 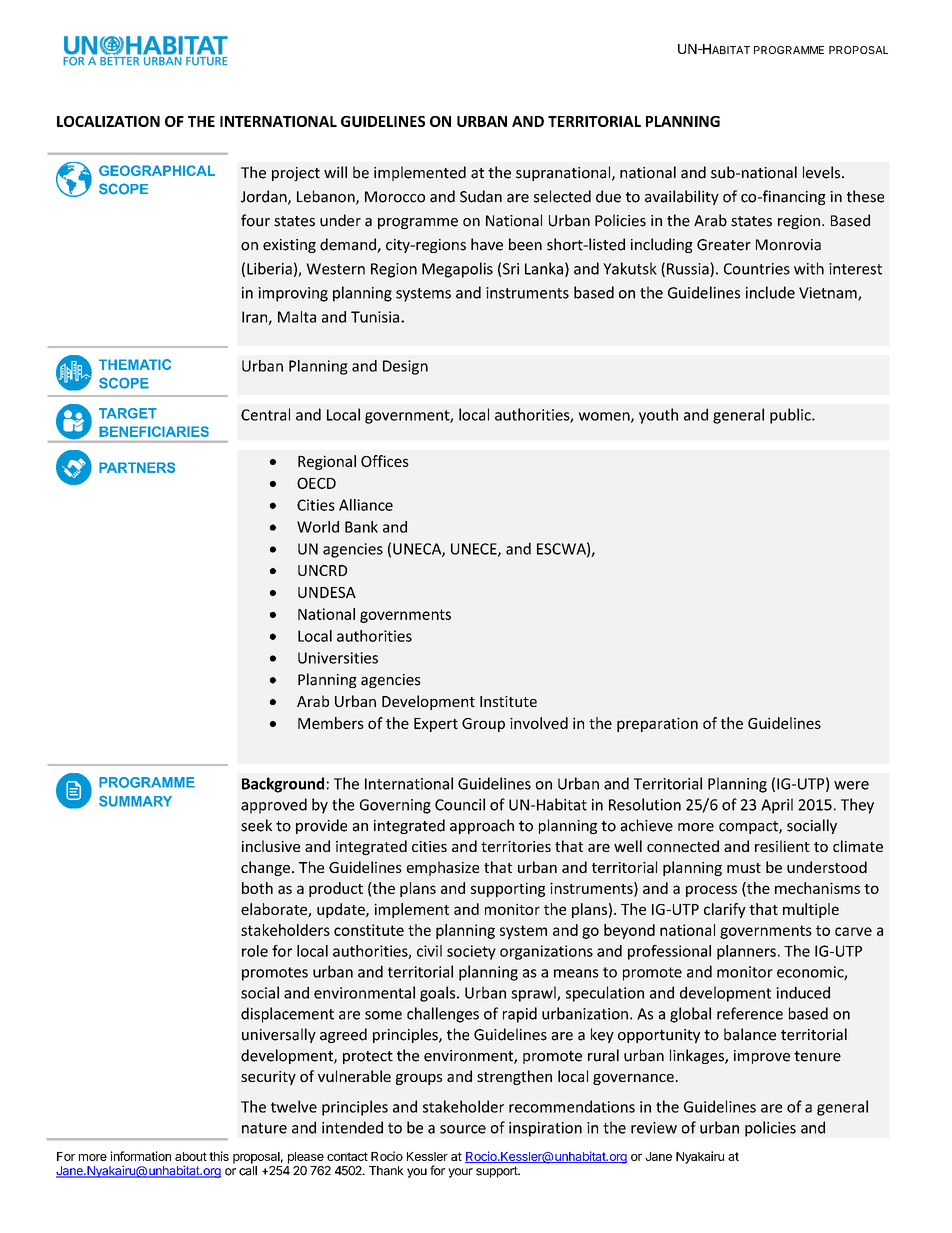 I want to click on Universities, so click(x=338, y=658).
